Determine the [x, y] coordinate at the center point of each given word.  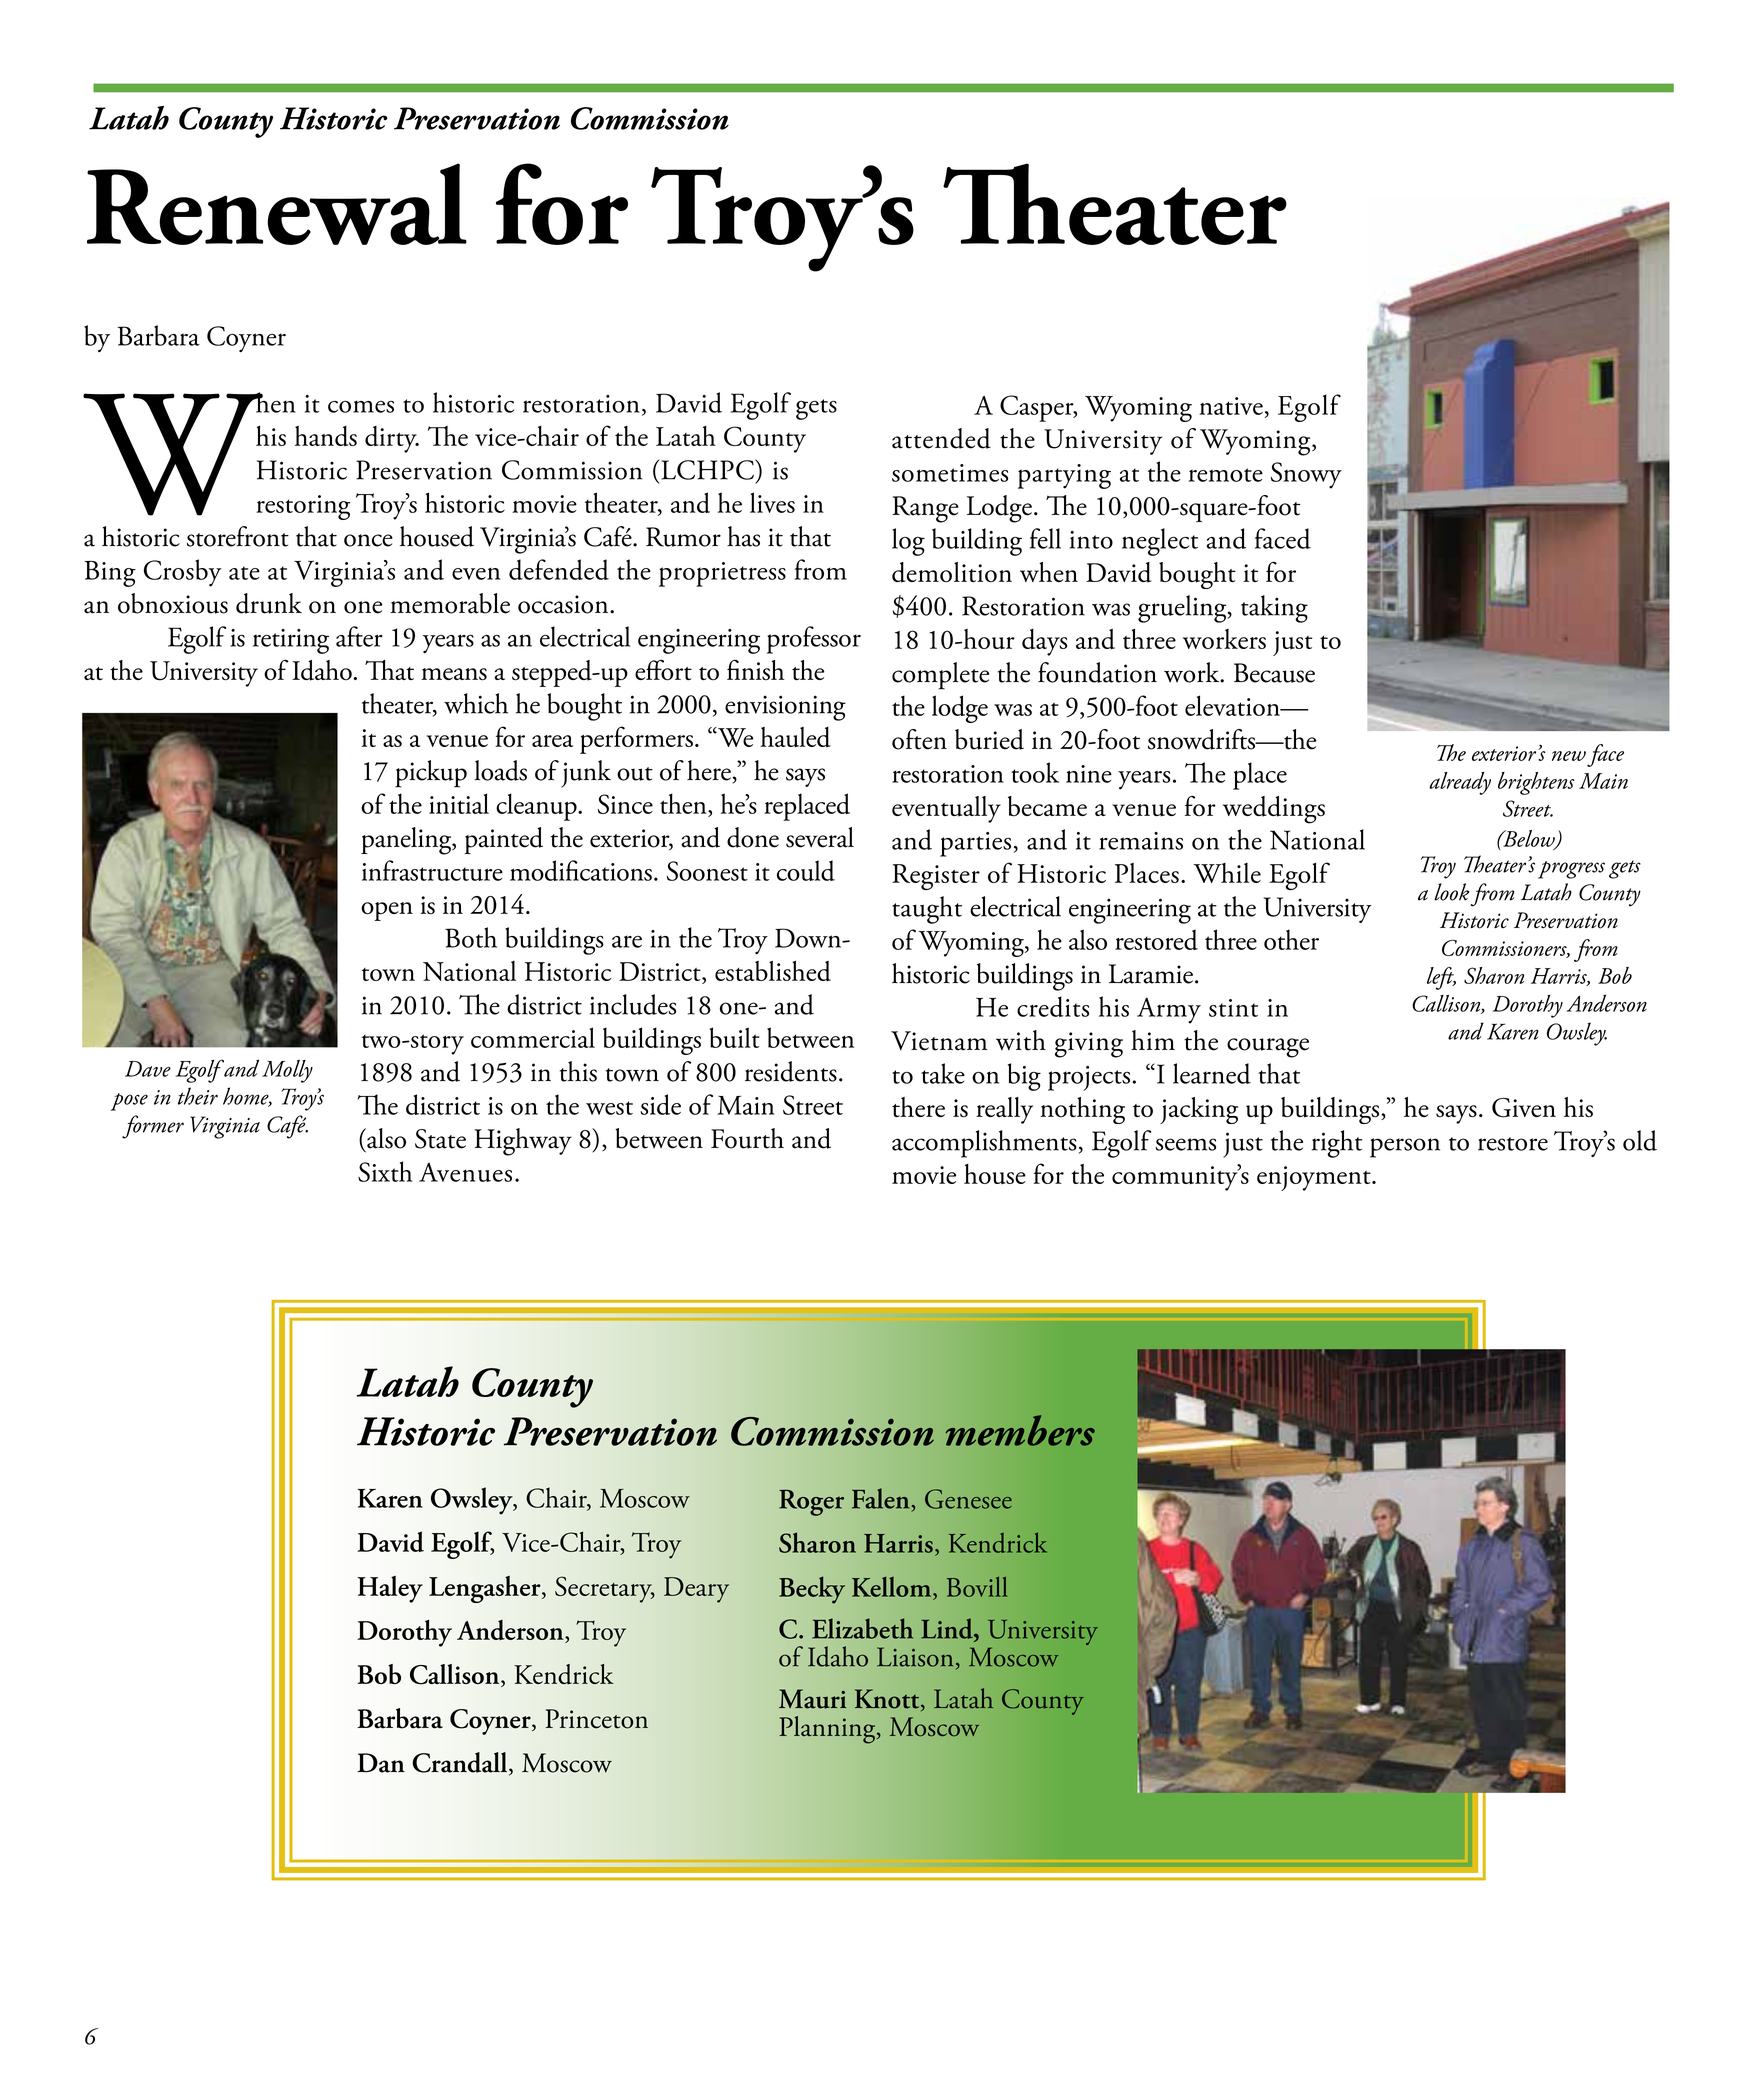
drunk [269, 603]
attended [941, 438]
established [773, 971]
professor [814, 640]
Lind [948, 1628]
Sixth [385, 1171]
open [387, 911]
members [1020, 1430]
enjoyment [1315, 1178]
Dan [381, 1763]
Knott [888, 1700]
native [1231, 406]
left [1441, 978]
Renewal [277, 204]
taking [1274, 609]
